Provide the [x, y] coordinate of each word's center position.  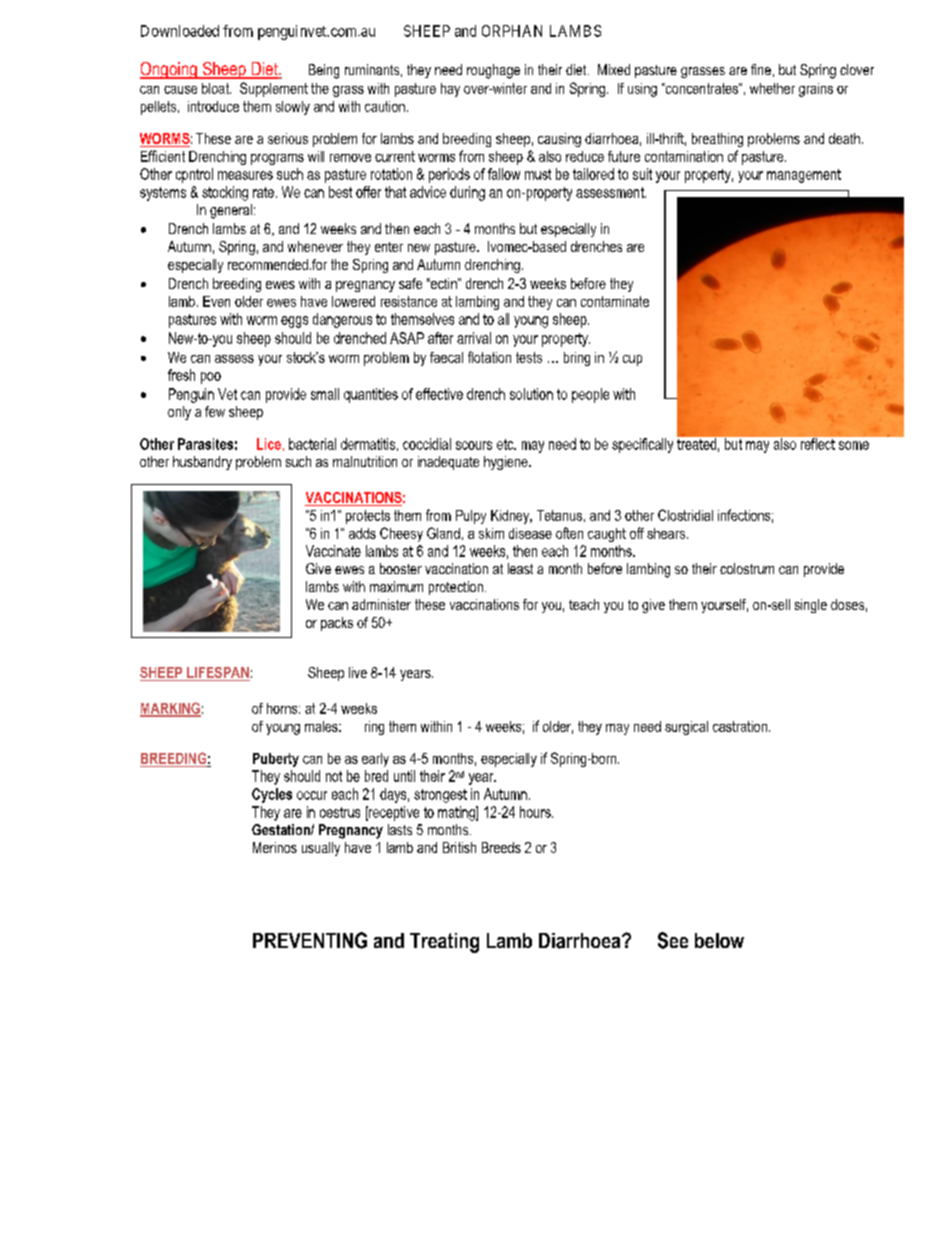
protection [456, 588]
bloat [216, 88]
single [811, 606]
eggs [294, 322]
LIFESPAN [217, 674]
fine [761, 69]
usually [321, 849]
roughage [493, 71]
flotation [489, 357]
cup [632, 360]
